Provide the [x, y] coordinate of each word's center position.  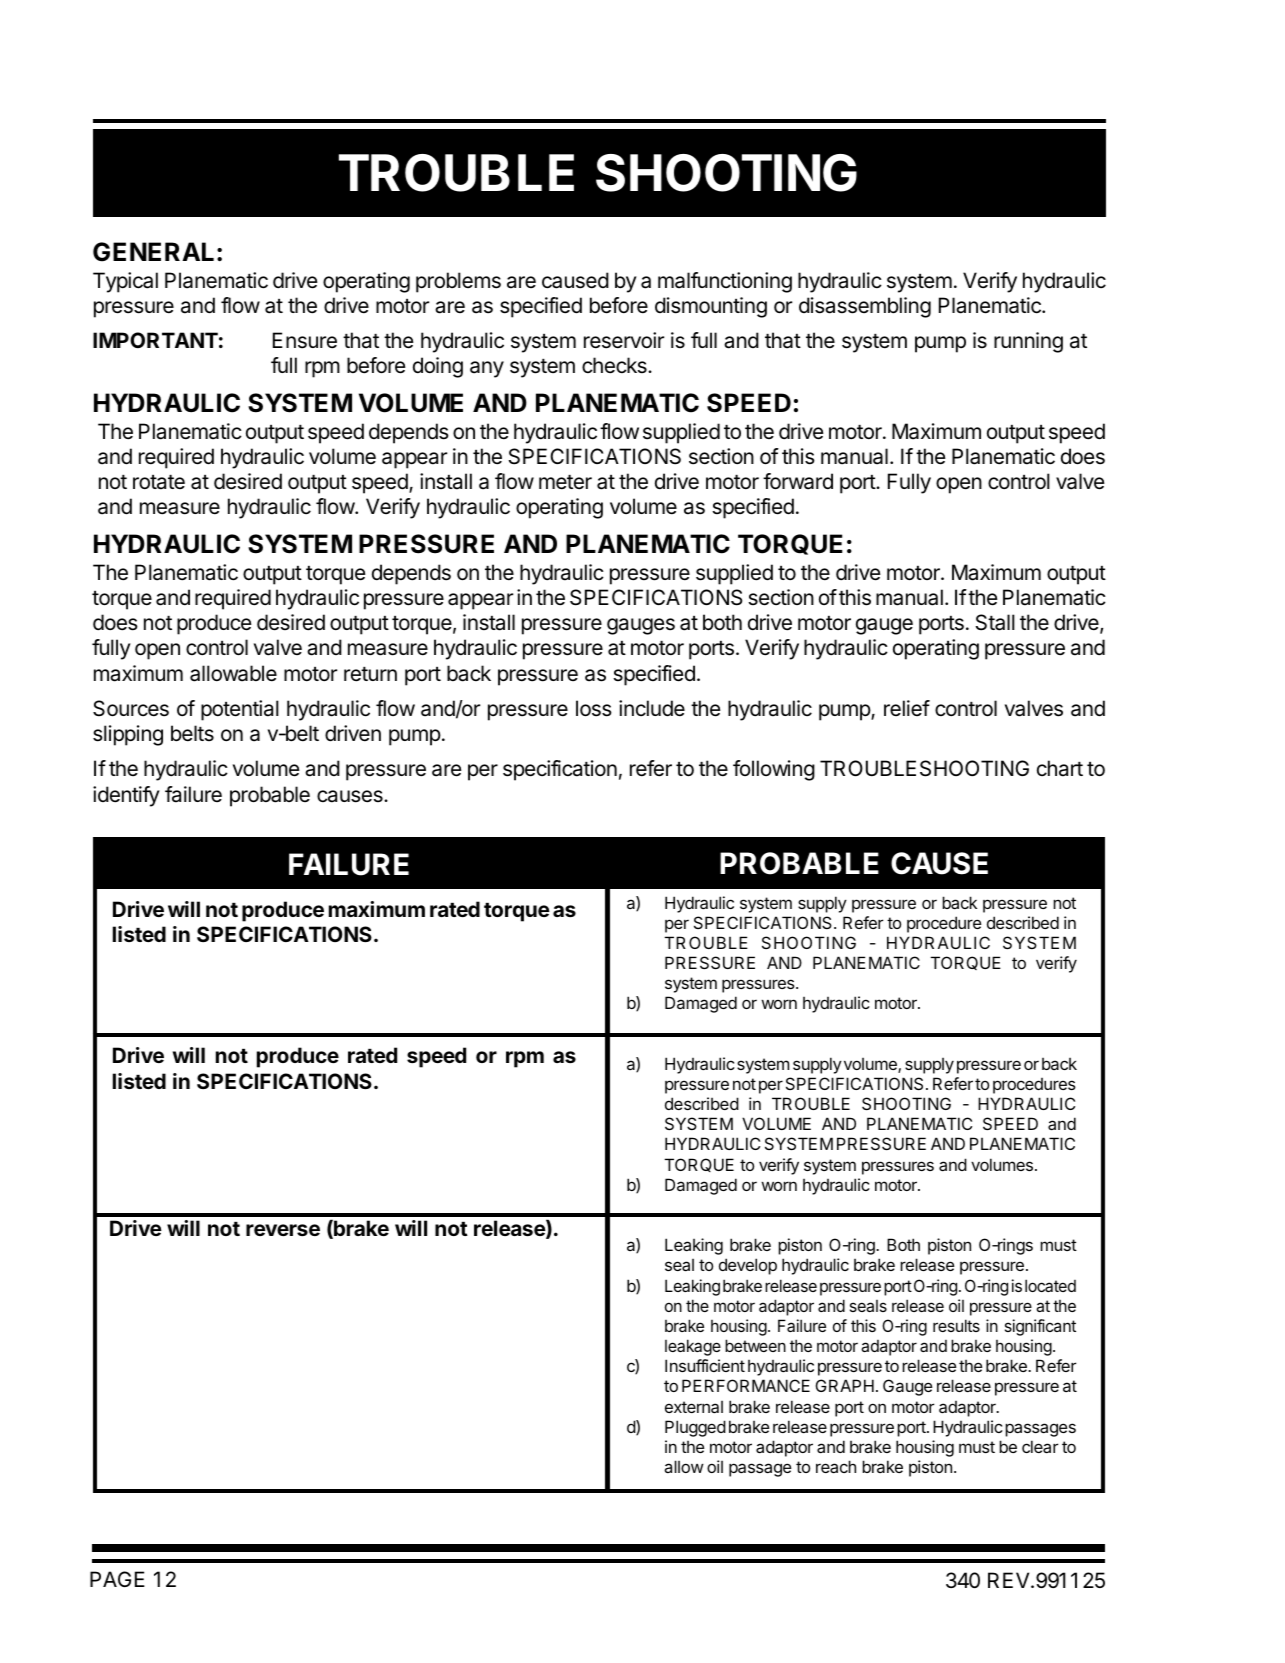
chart [1060, 768]
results [956, 1325]
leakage [693, 1347]
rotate [159, 482]
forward [798, 481]
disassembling [865, 307]
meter [565, 482]
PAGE [117, 1579]
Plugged [695, 1428]
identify [126, 796]
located [1050, 1285]
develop [748, 1266]
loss [594, 708]
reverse [283, 1230]
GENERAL [153, 252]
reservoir [624, 340]
